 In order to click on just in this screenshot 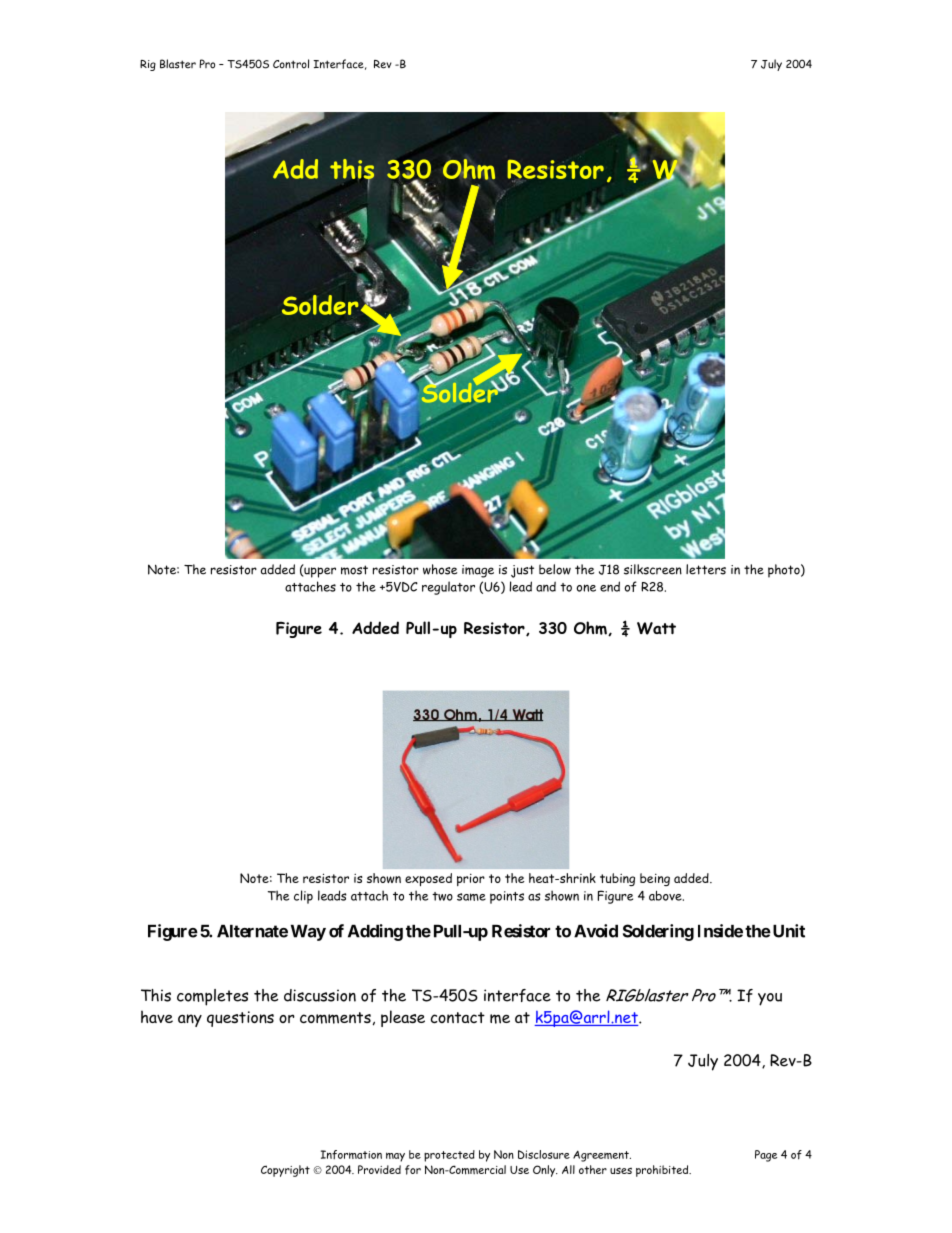, I will do `click(522, 571)`.
